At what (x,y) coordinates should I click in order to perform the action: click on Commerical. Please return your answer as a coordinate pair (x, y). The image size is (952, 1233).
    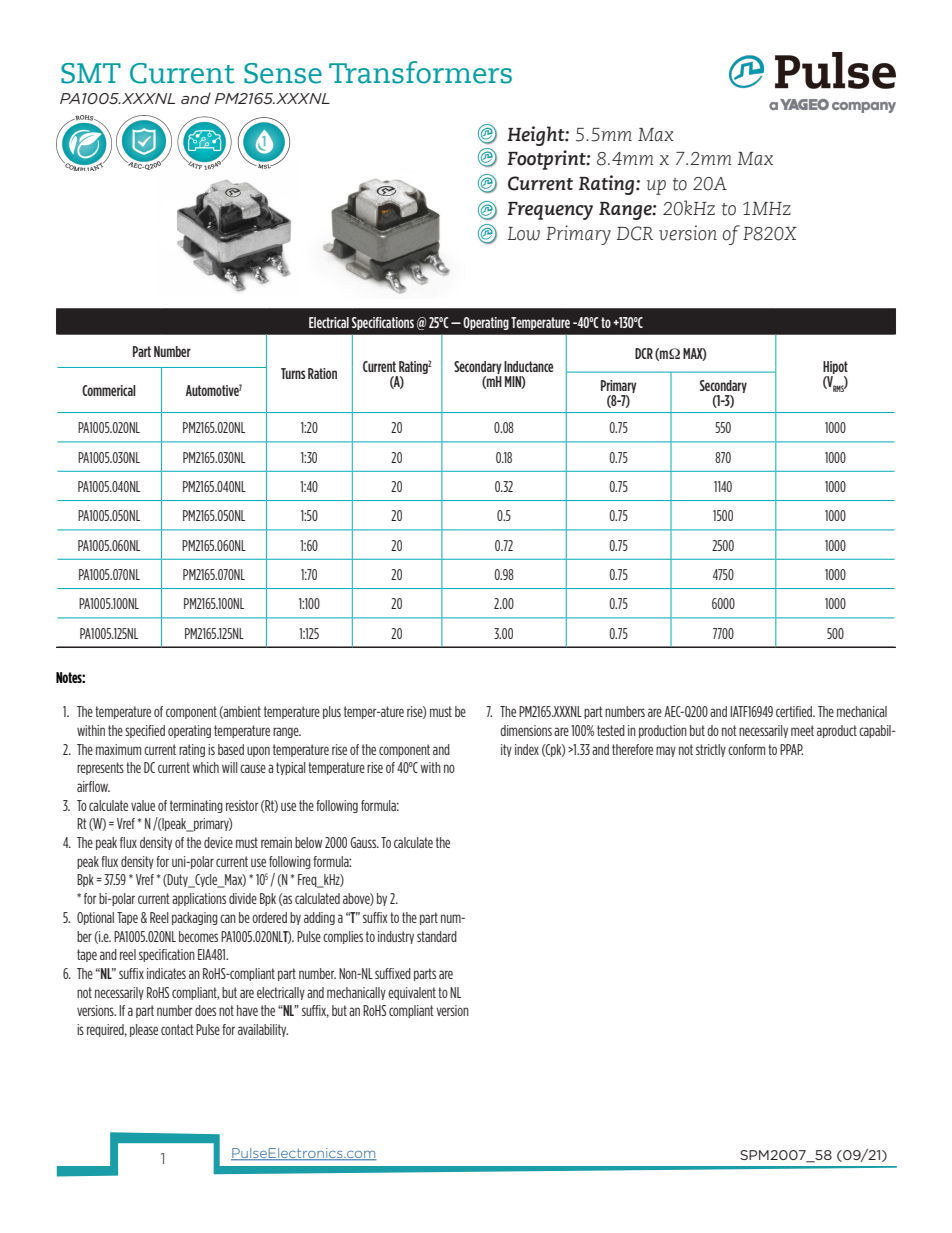
    Looking at the image, I should click on (109, 390).
